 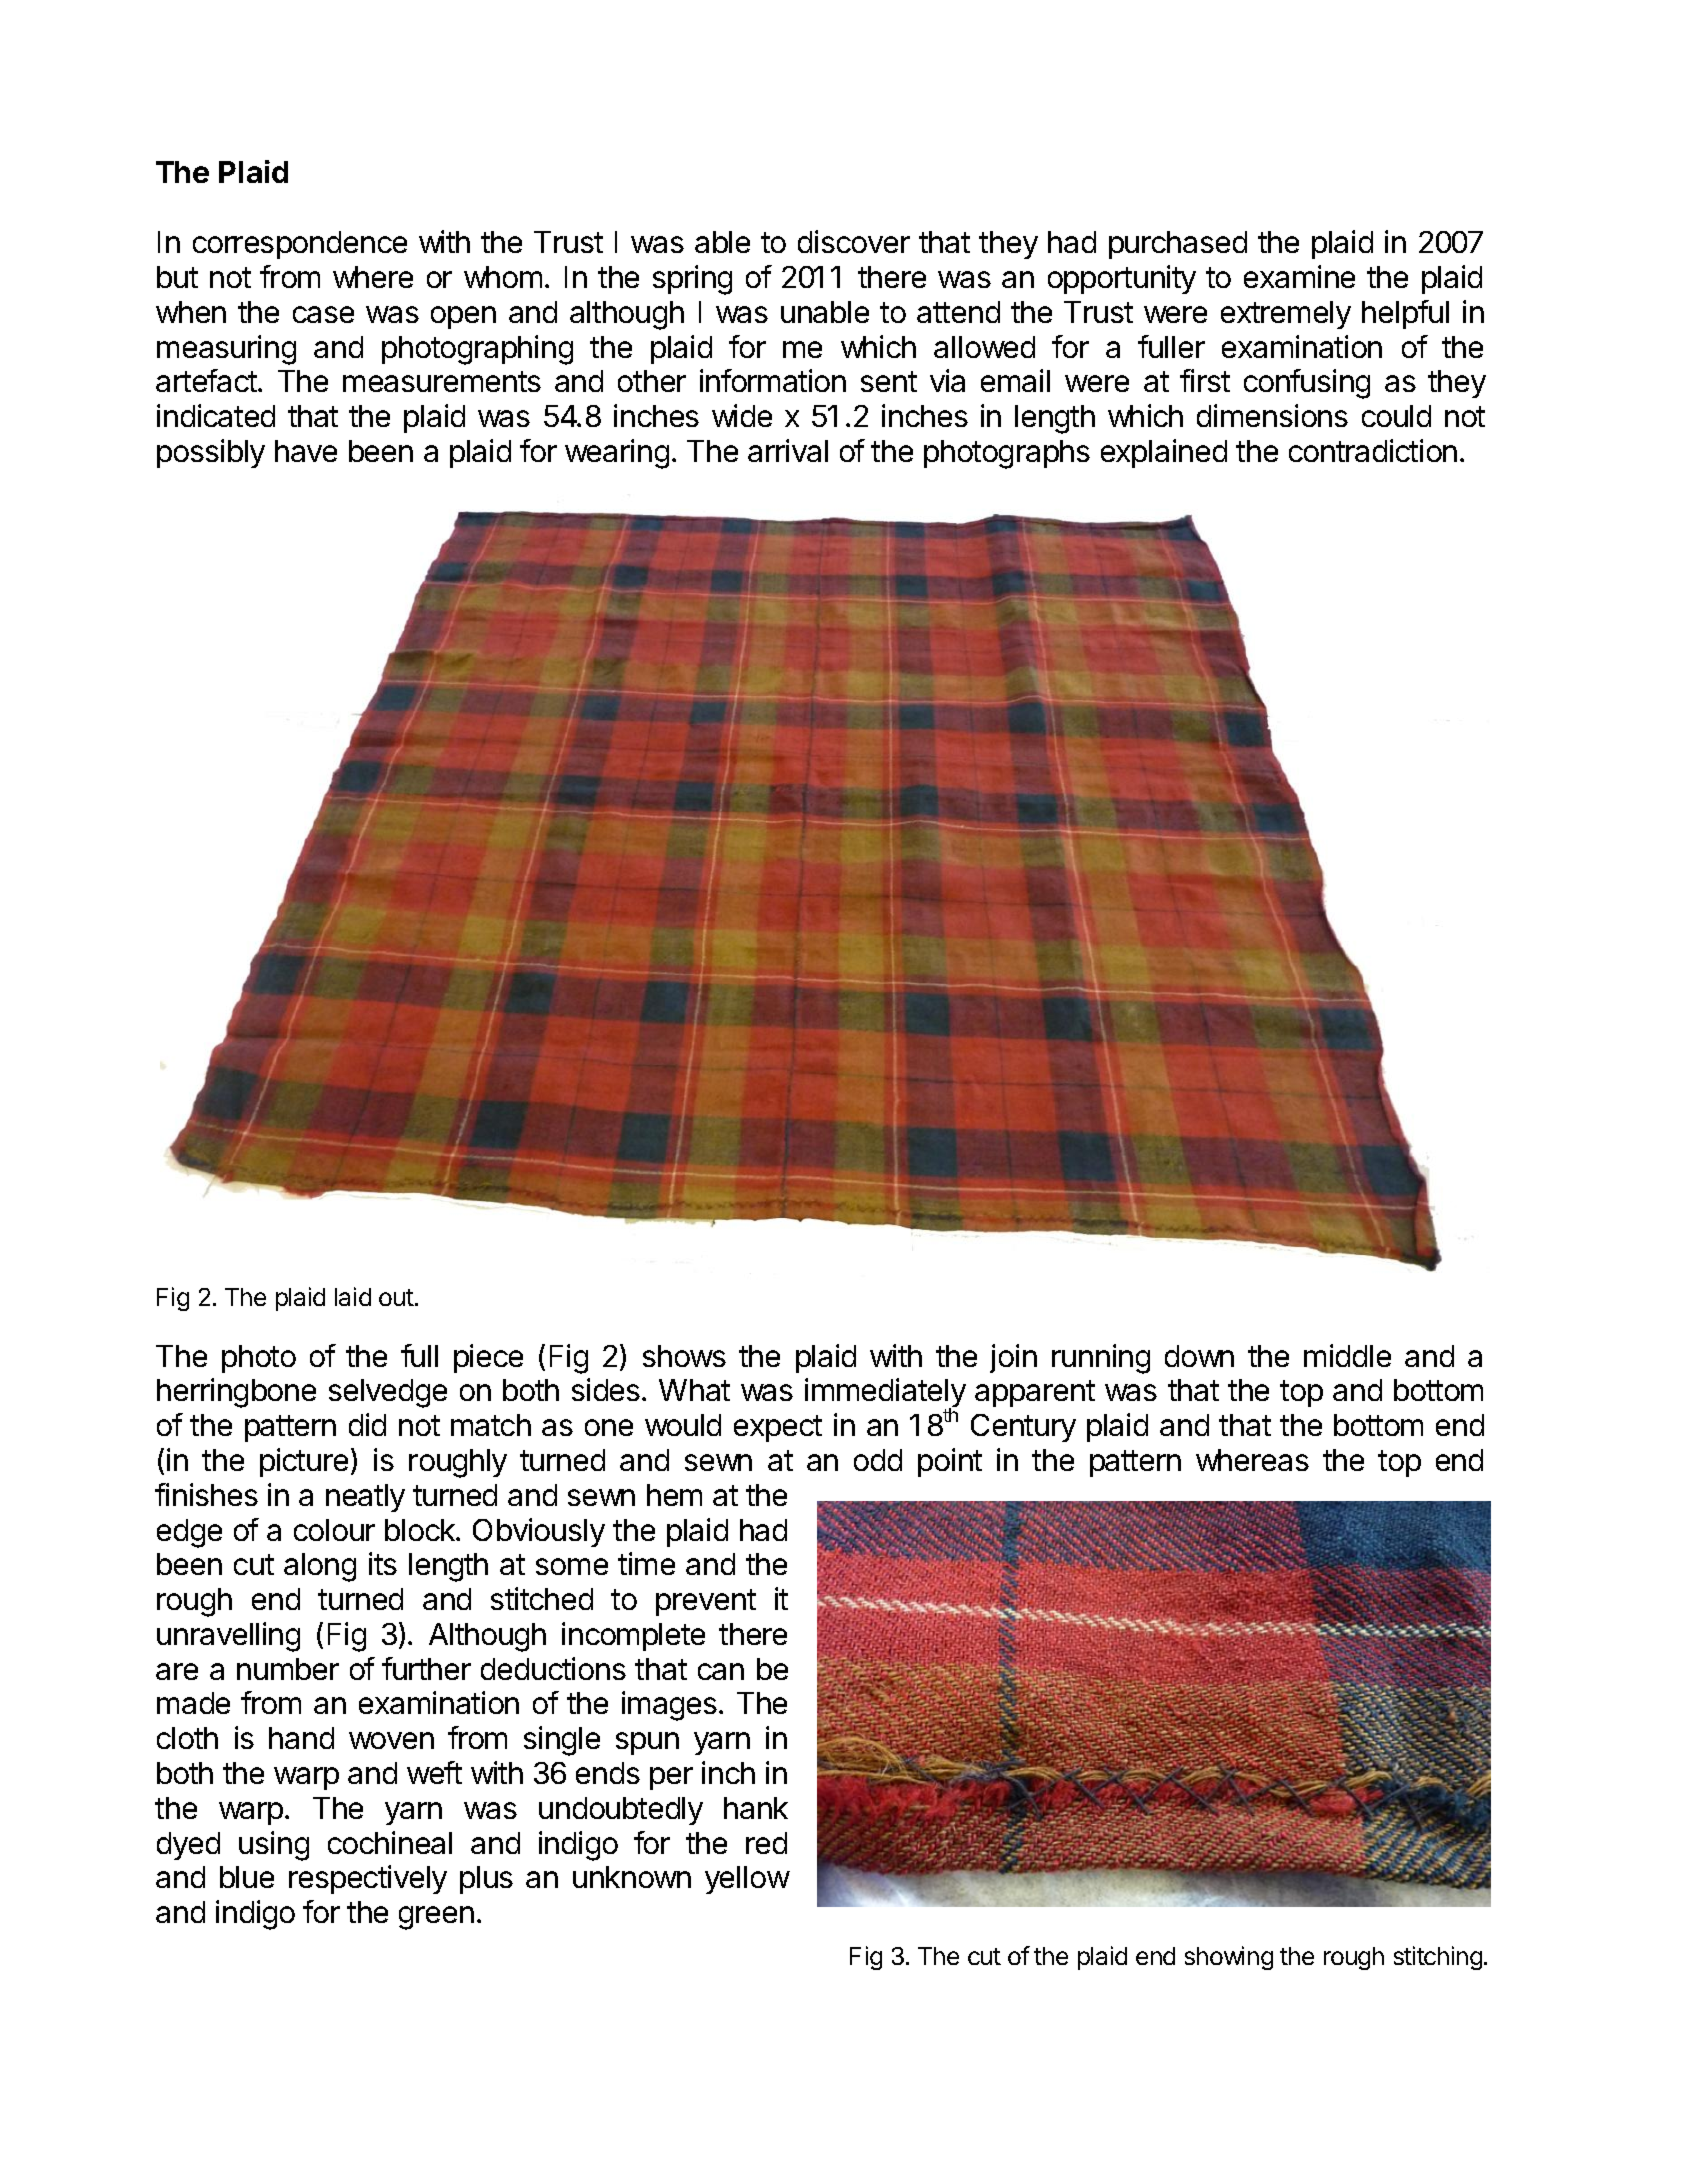 What do you see at coordinates (854, 241) in the page?
I see `discover` at bounding box center [854, 241].
